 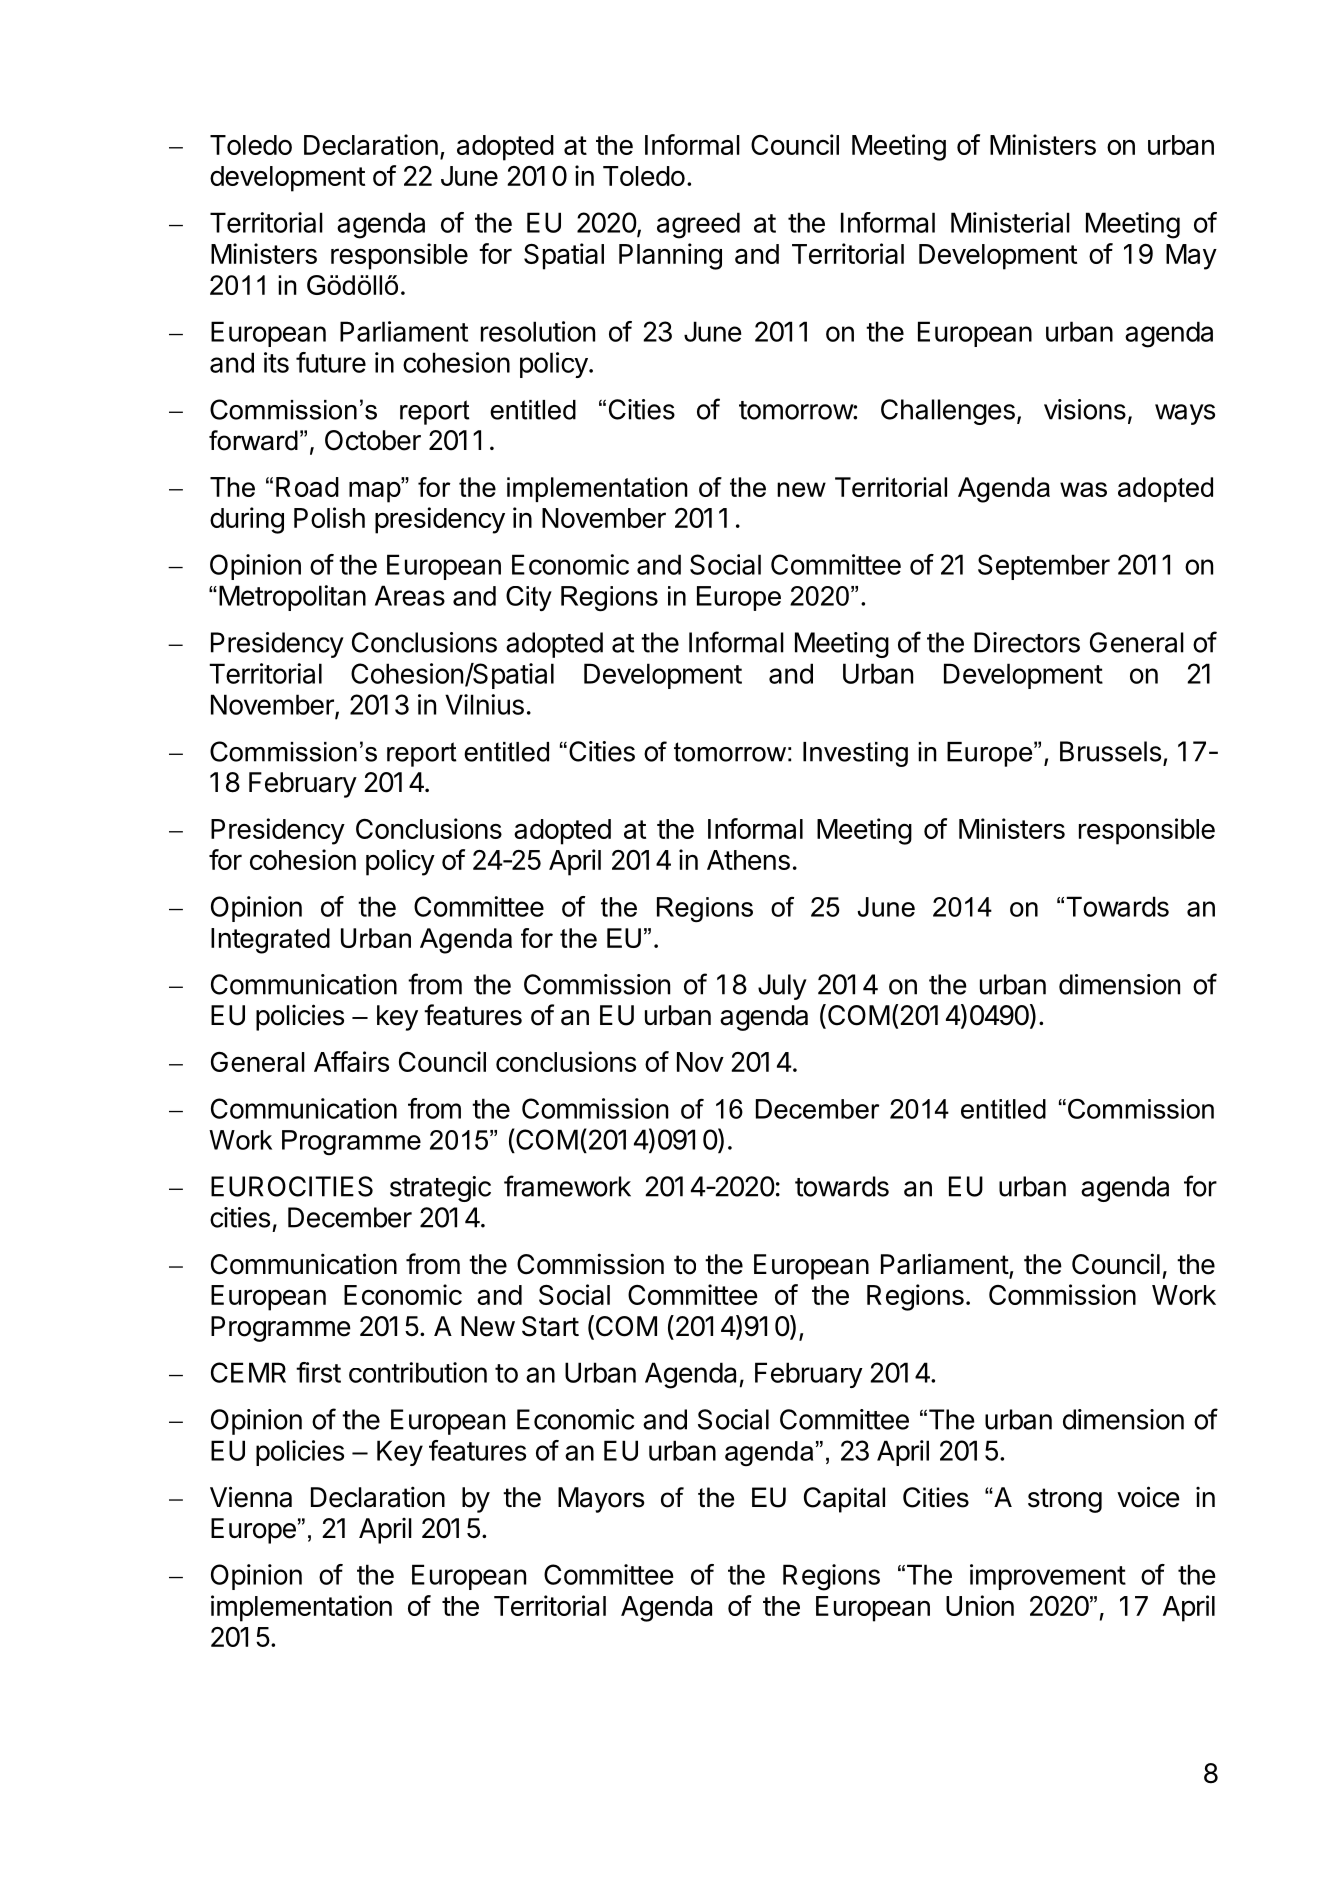 I want to click on future, so click(x=331, y=362).
